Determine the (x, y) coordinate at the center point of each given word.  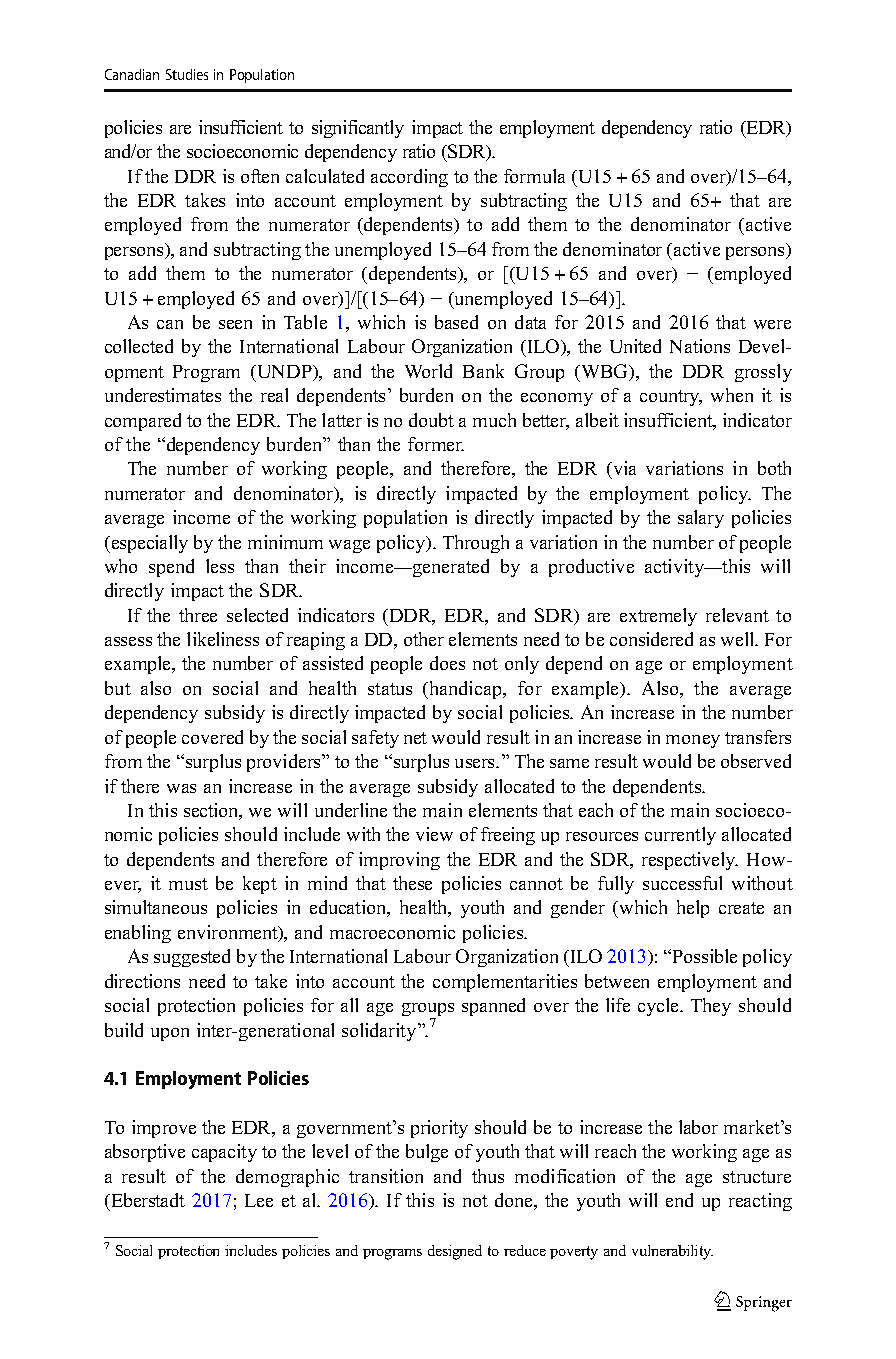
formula (534, 176)
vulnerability (672, 1252)
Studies (187, 74)
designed (455, 1252)
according (409, 178)
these (412, 883)
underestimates (163, 395)
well (739, 639)
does (447, 663)
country (671, 398)
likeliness (223, 639)
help (693, 909)
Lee (259, 1200)
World (428, 371)
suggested (192, 958)
